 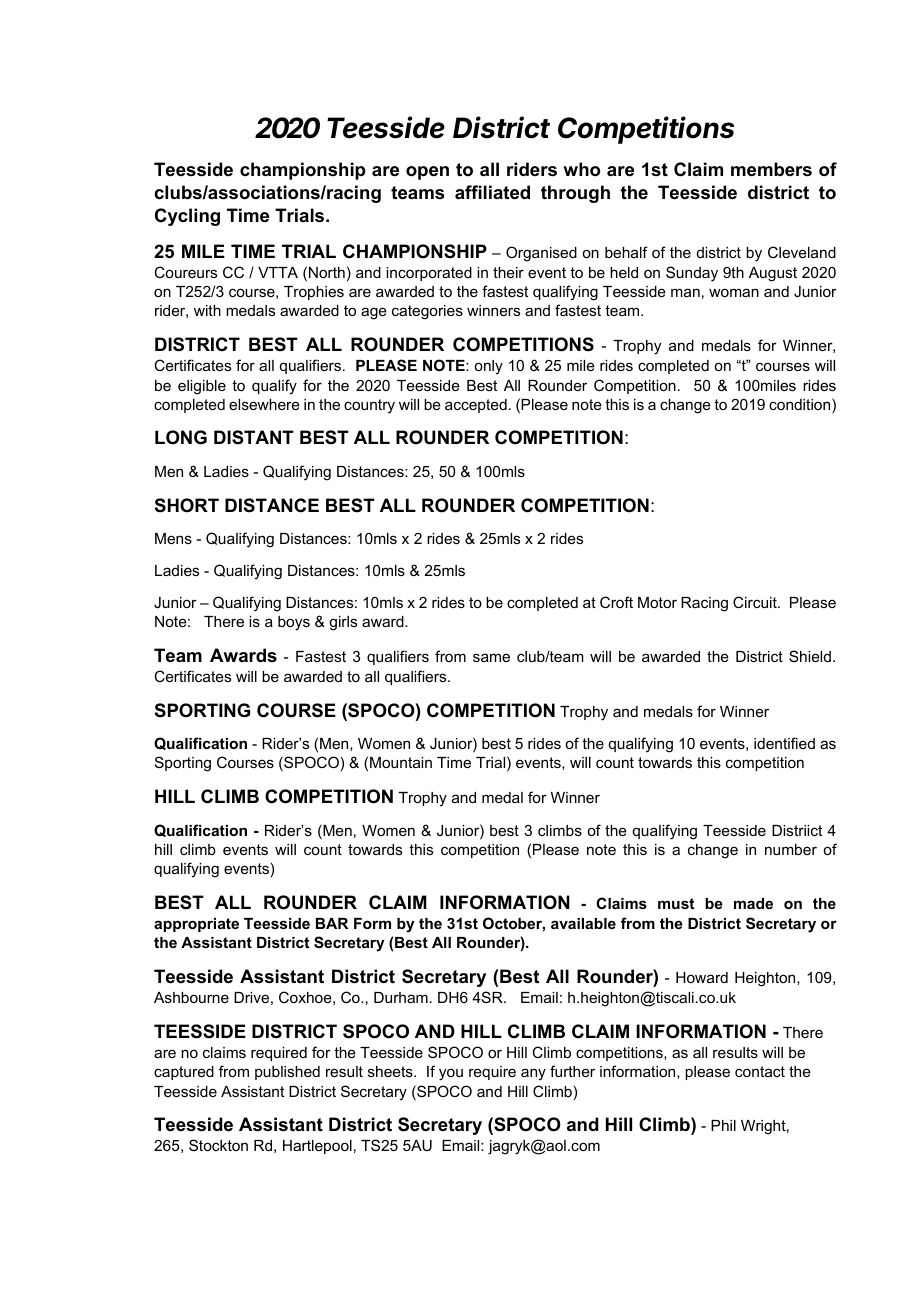 I want to click on same, so click(x=491, y=657).
